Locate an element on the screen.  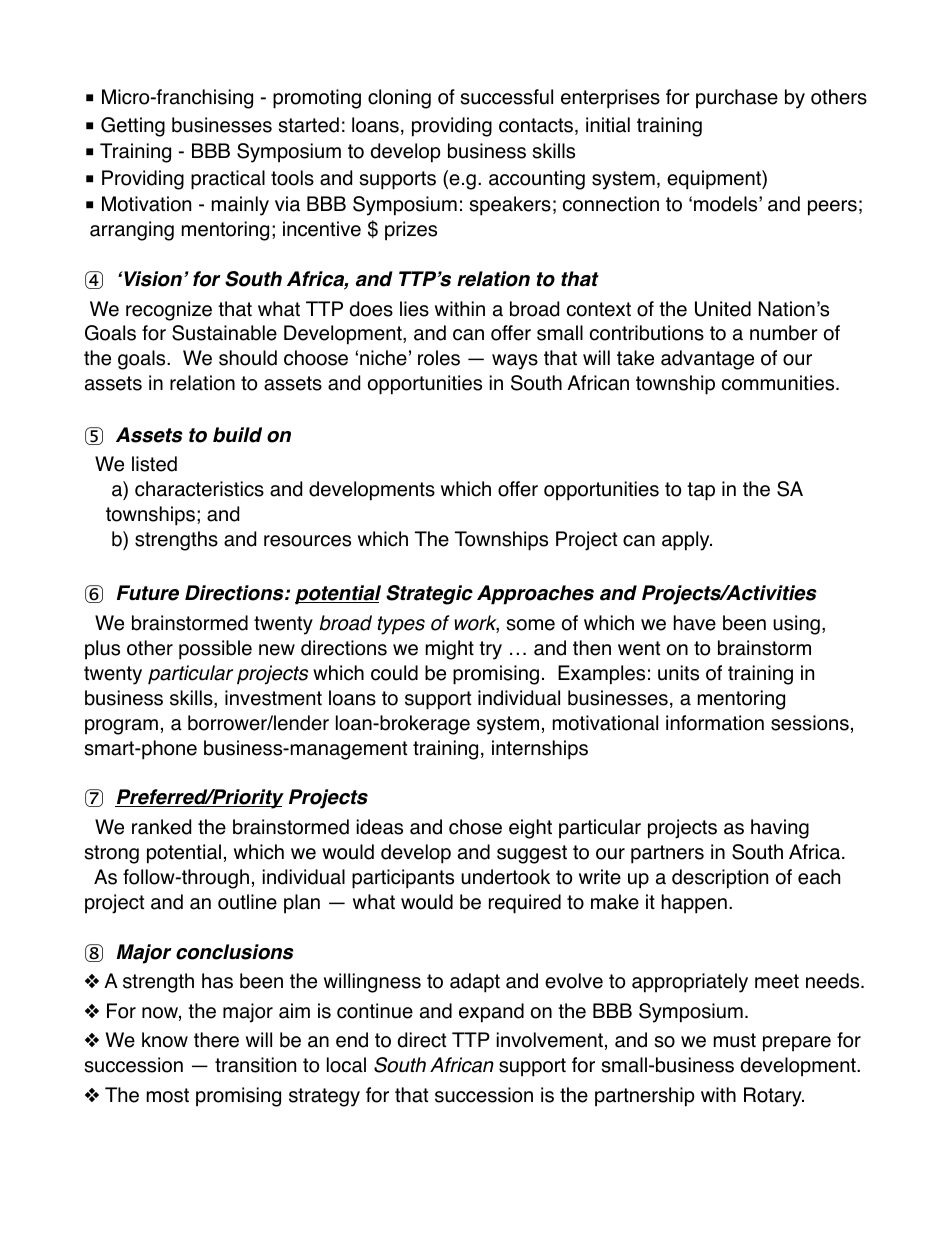
must is located at coordinates (735, 1040).
